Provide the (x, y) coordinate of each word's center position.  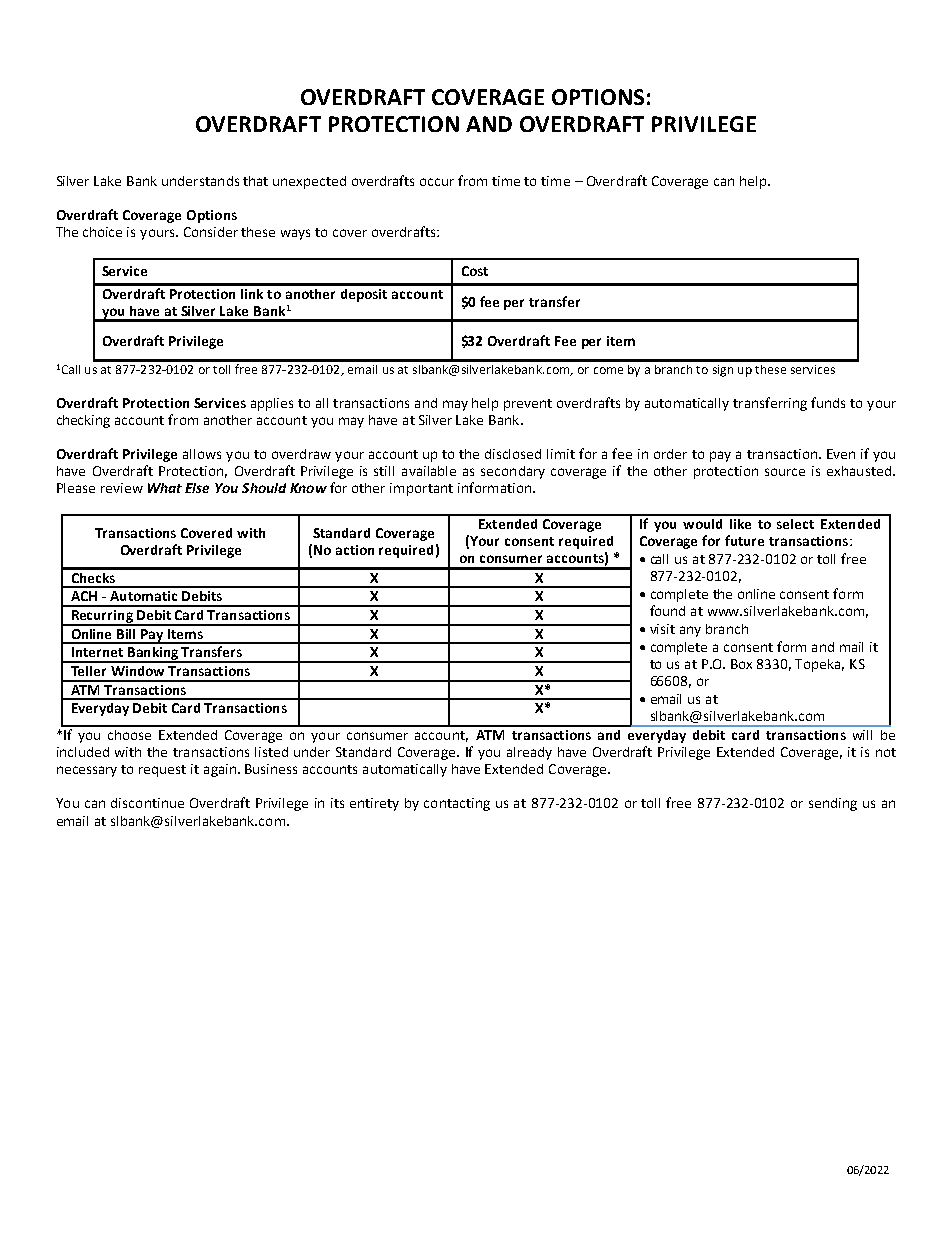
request (162, 771)
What (165, 488)
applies (272, 404)
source (785, 472)
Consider (211, 232)
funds (828, 402)
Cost (475, 271)
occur (437, 182)
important (421, 489)
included (83, 752)
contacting (457, 804)
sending (833, 804)
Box (741, 664)
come (608, 370)
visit (662, 629)
